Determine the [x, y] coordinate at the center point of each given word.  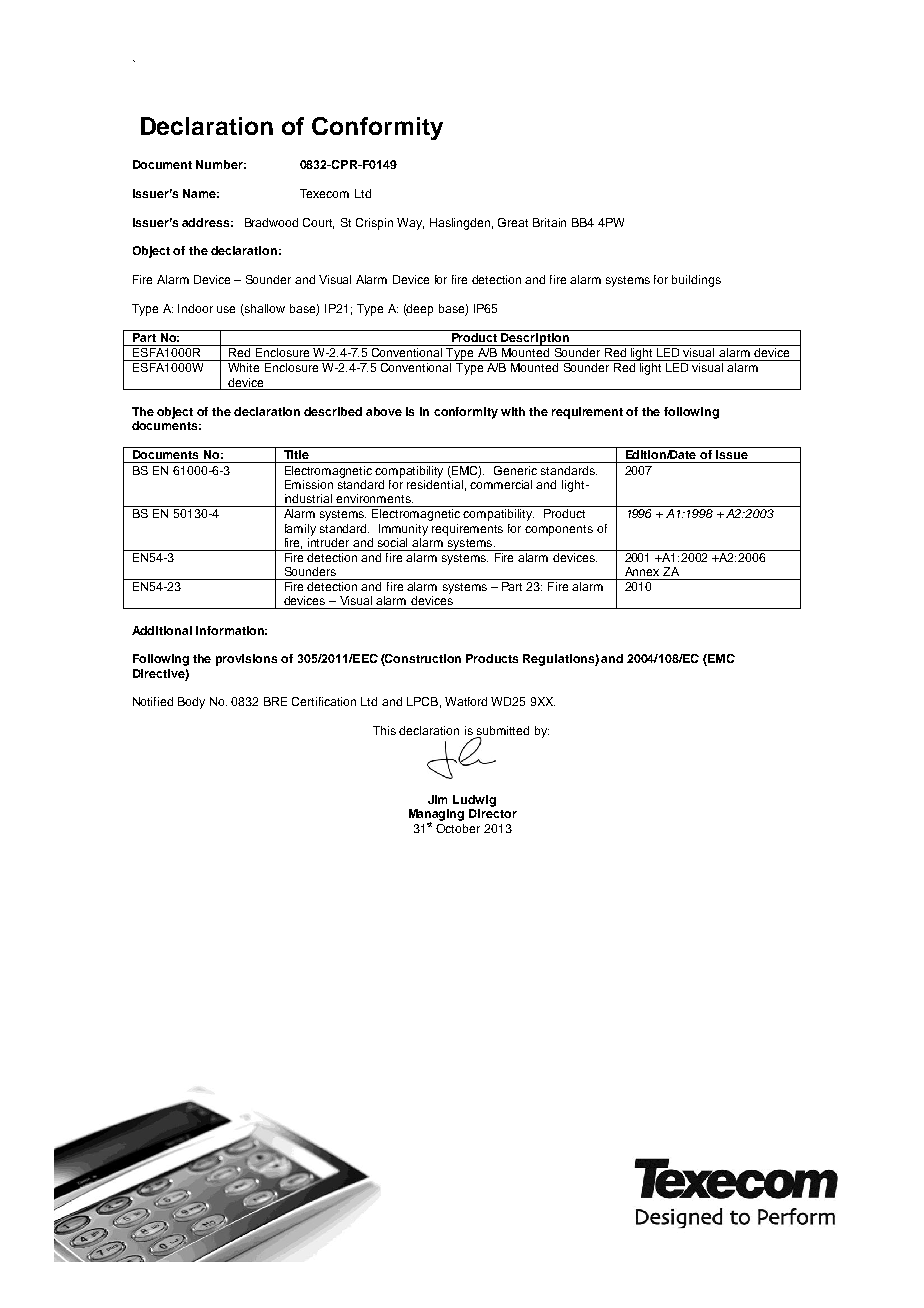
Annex [642, 571]
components [559, 530]
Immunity [403, 530]
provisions [246, 660]
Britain [549, 222]
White [243, 367]
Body [191, 703]
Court [318, 223]
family [300, 530]
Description [535, 338]
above [384, 411]
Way [410, 224]
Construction [422, 660]
